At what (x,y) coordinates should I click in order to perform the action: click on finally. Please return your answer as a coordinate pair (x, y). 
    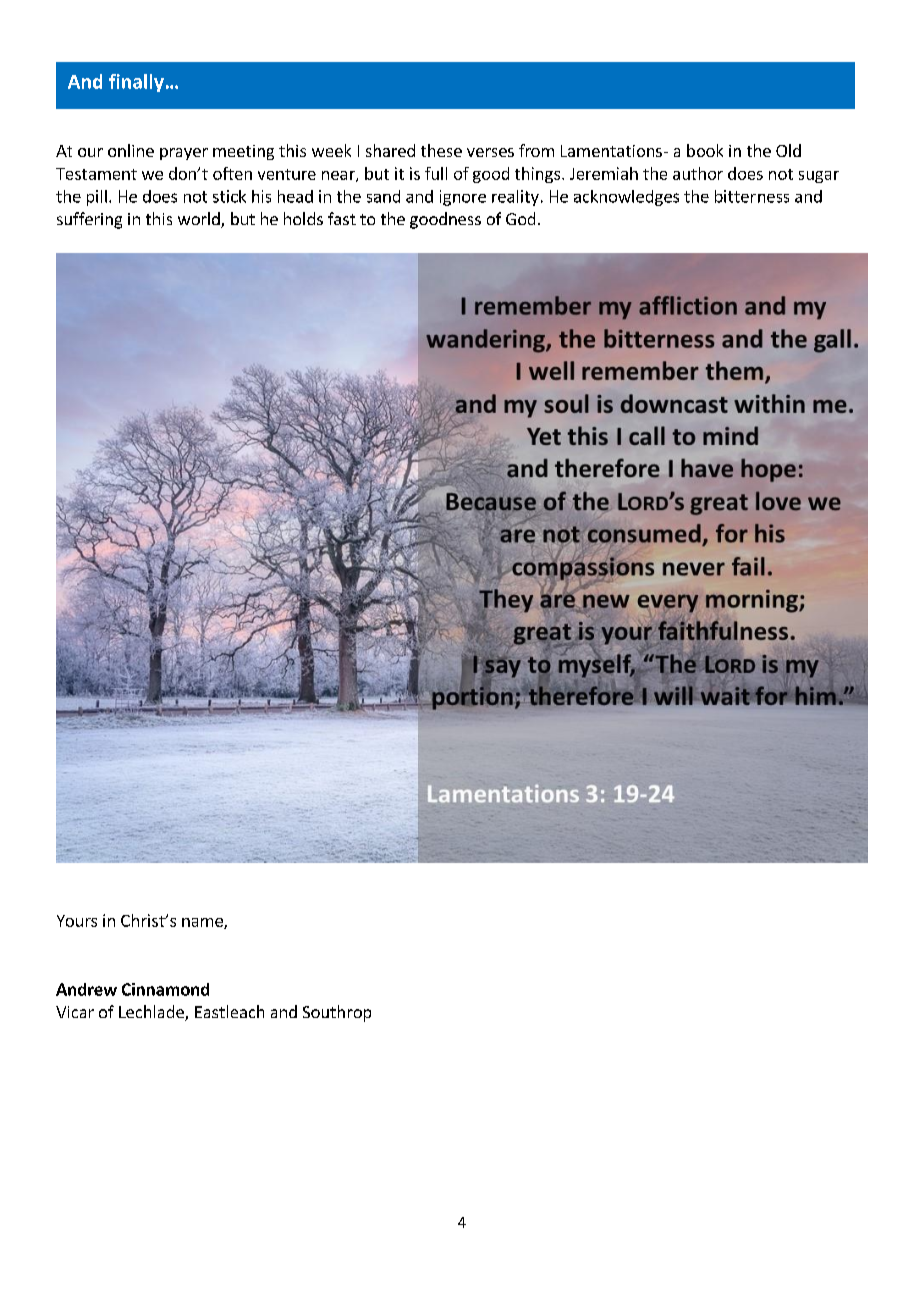
    Looking at the image, I should click on (136, 83).
